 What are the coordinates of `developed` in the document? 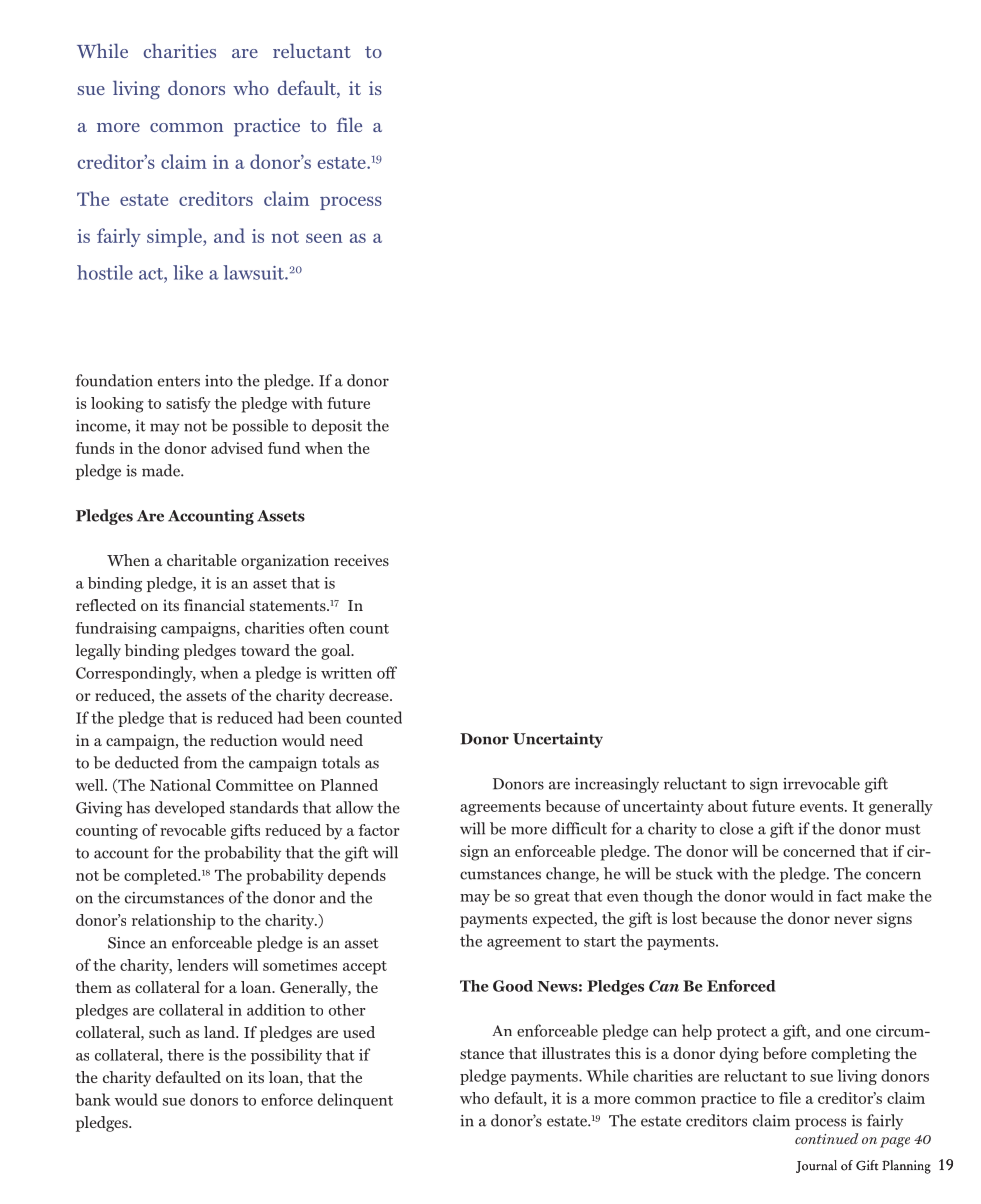 It's located at (190, 809).
